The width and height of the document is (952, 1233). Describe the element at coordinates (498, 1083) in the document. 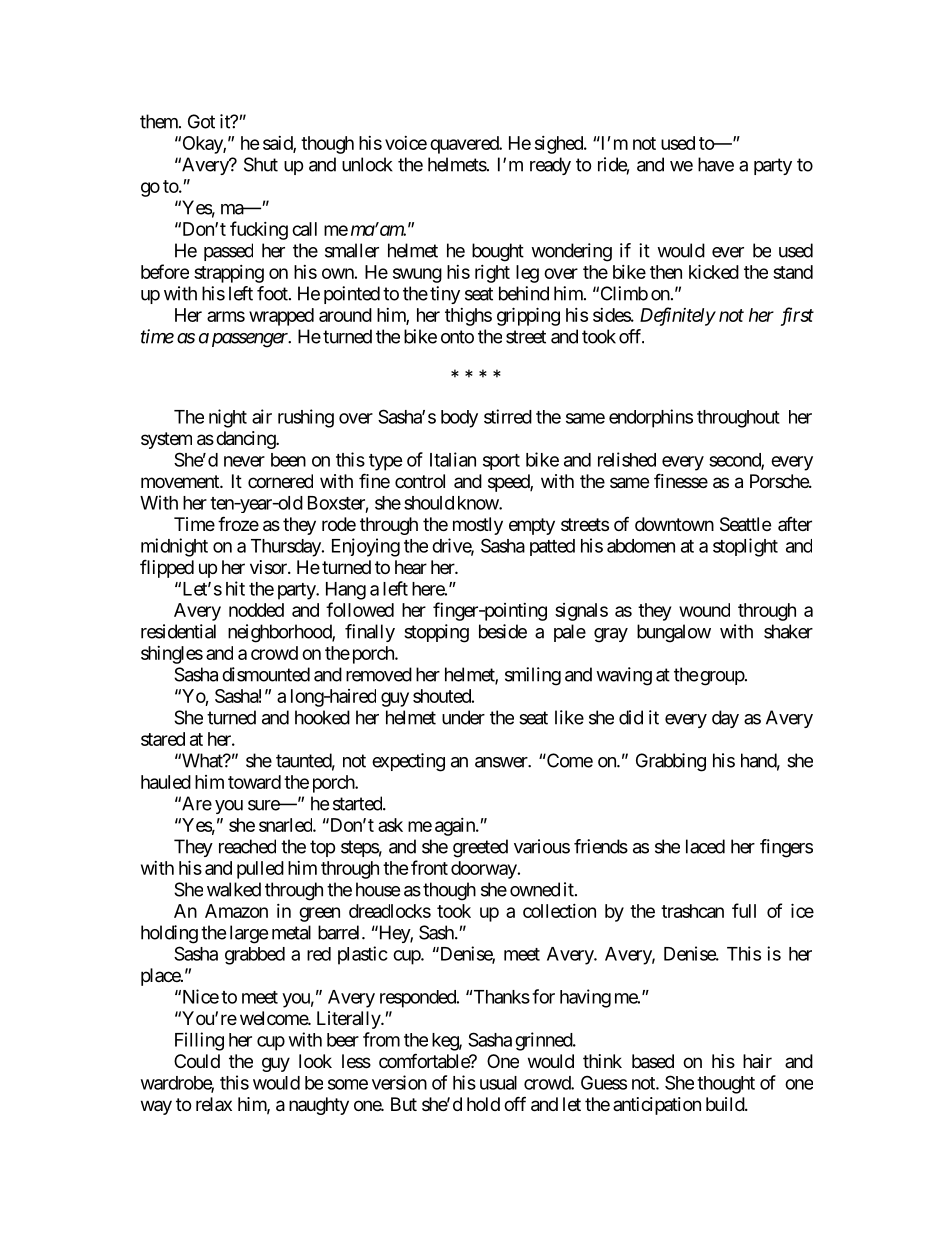

I see `usual` at that location.
